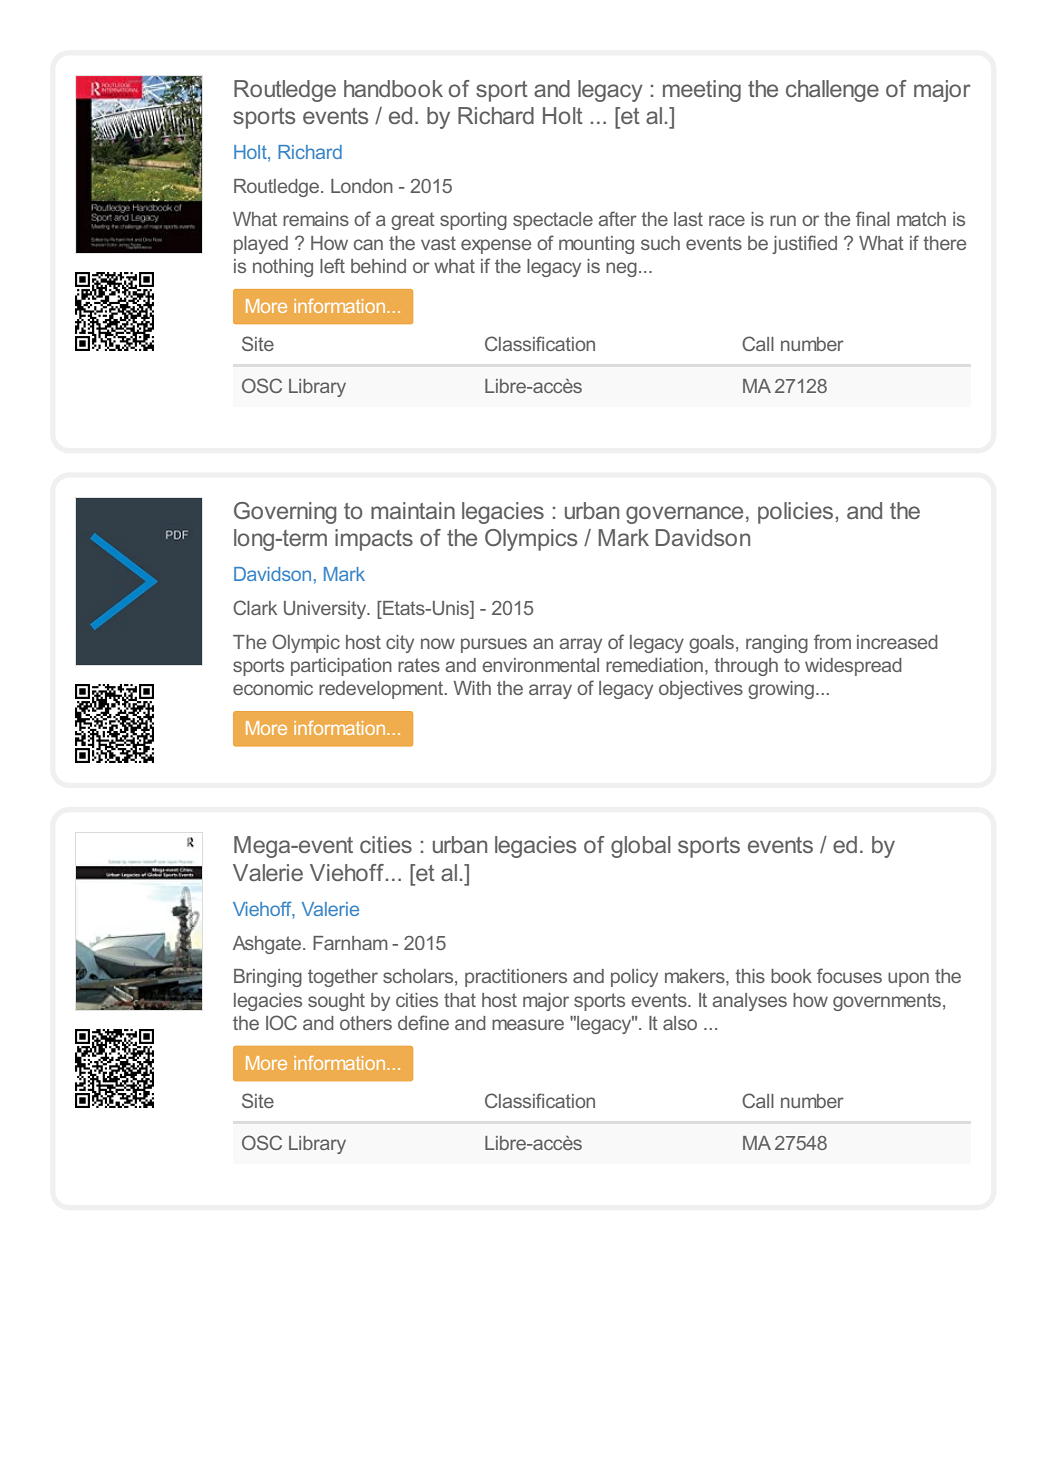  I want to click on widespread, so click(853, 667).
